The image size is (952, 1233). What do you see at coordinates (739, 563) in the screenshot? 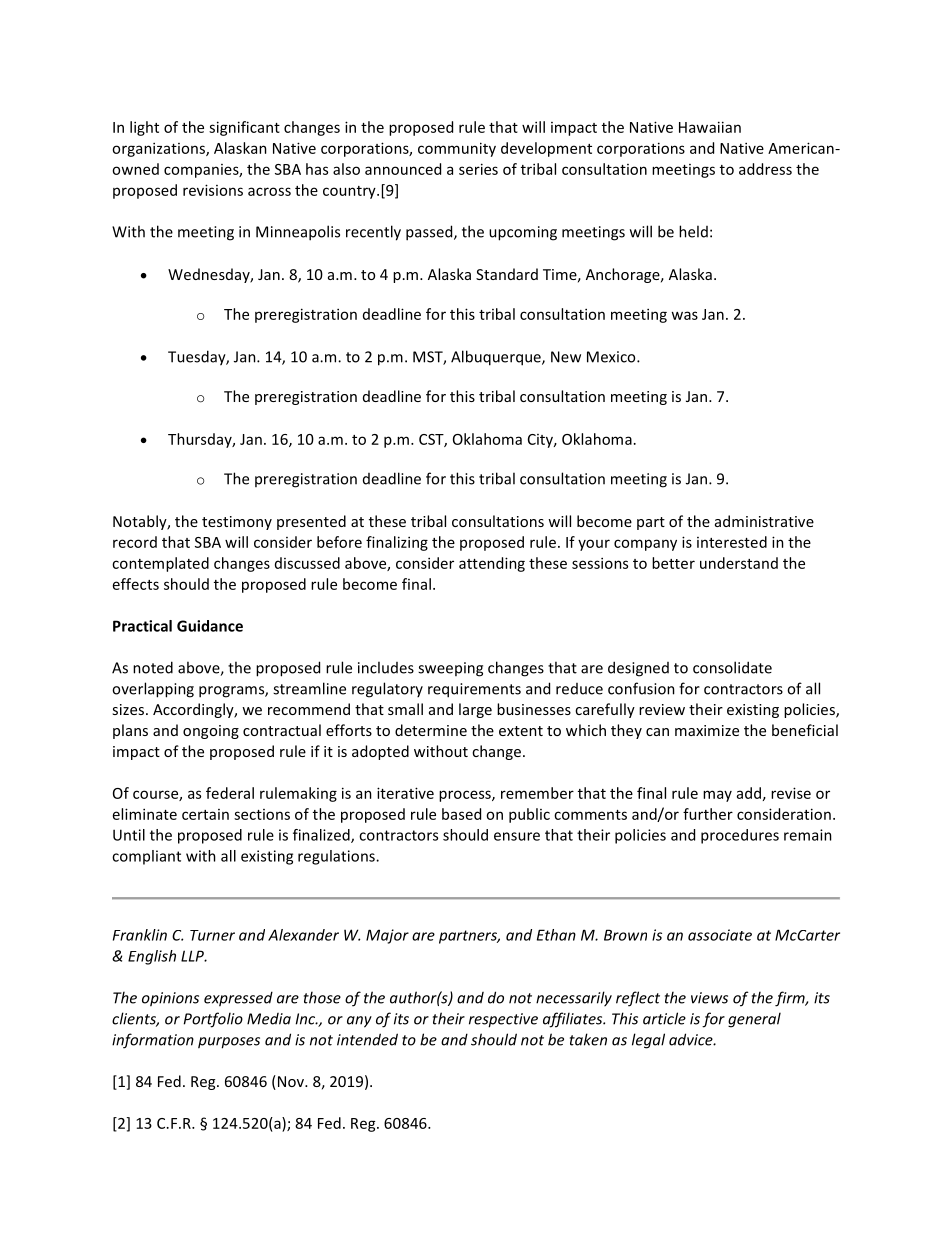
I see `understand` at bounding box center [739, 563].
